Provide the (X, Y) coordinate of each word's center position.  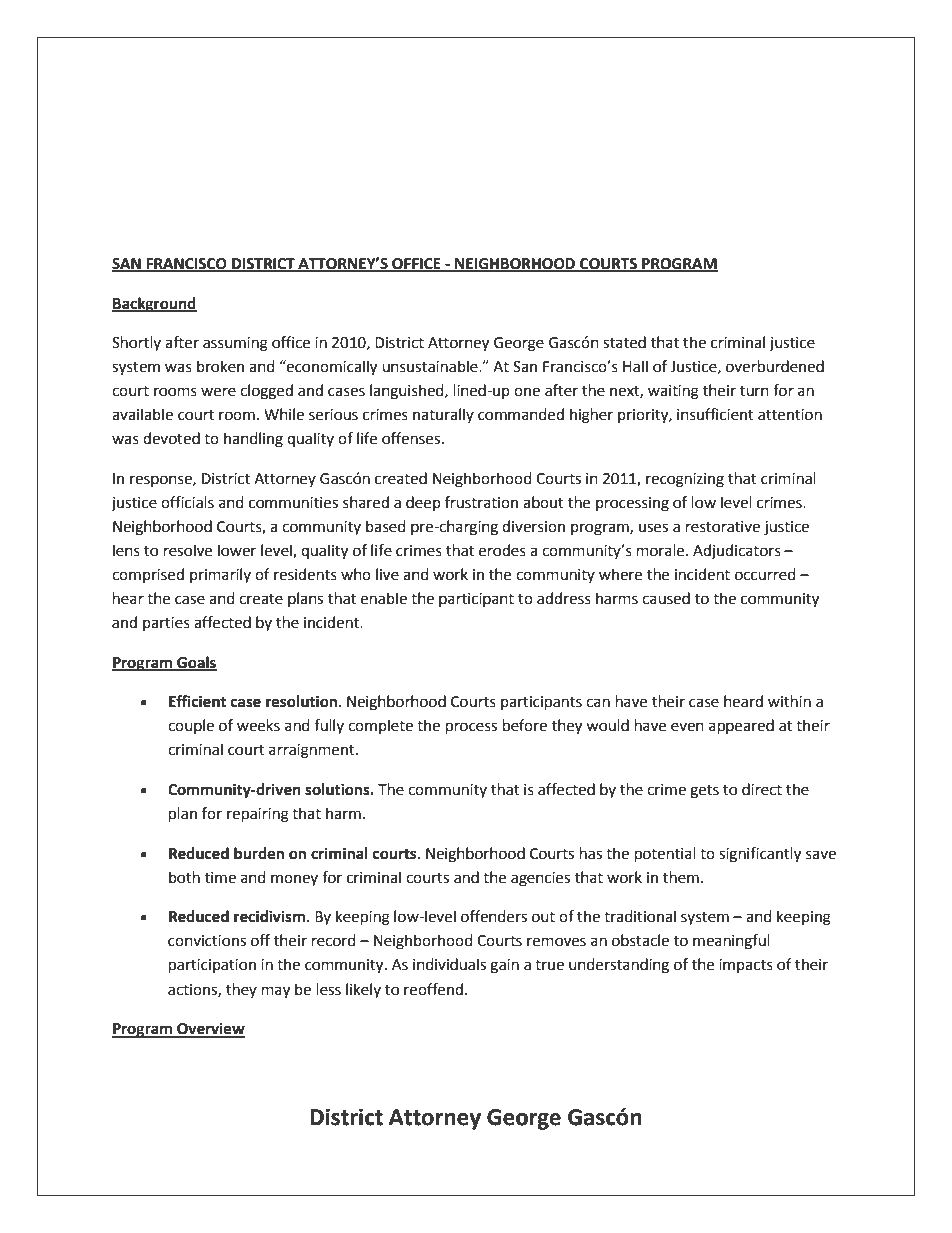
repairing (258, 815)
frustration (481, 502)
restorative (723, 527)
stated (624, 342)
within (789, 701)
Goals (196, 663)
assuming (235, 344)
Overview (210, 1029)
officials (187, 502)
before (525, 725)
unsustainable (431, 366)
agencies (540, 879)
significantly (760, 855)
